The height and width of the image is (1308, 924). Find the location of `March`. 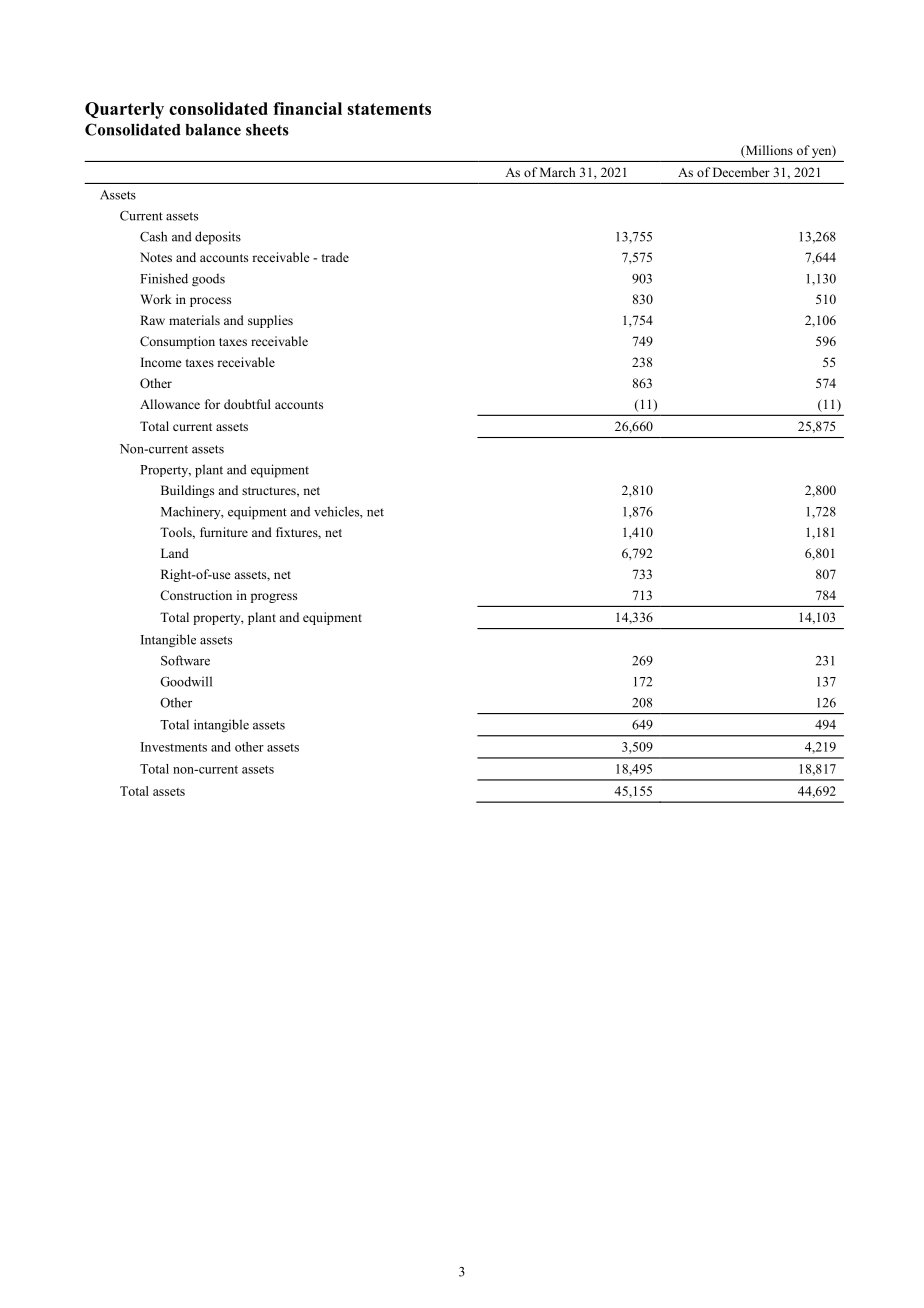

March is located at coordinates (557, 172).
